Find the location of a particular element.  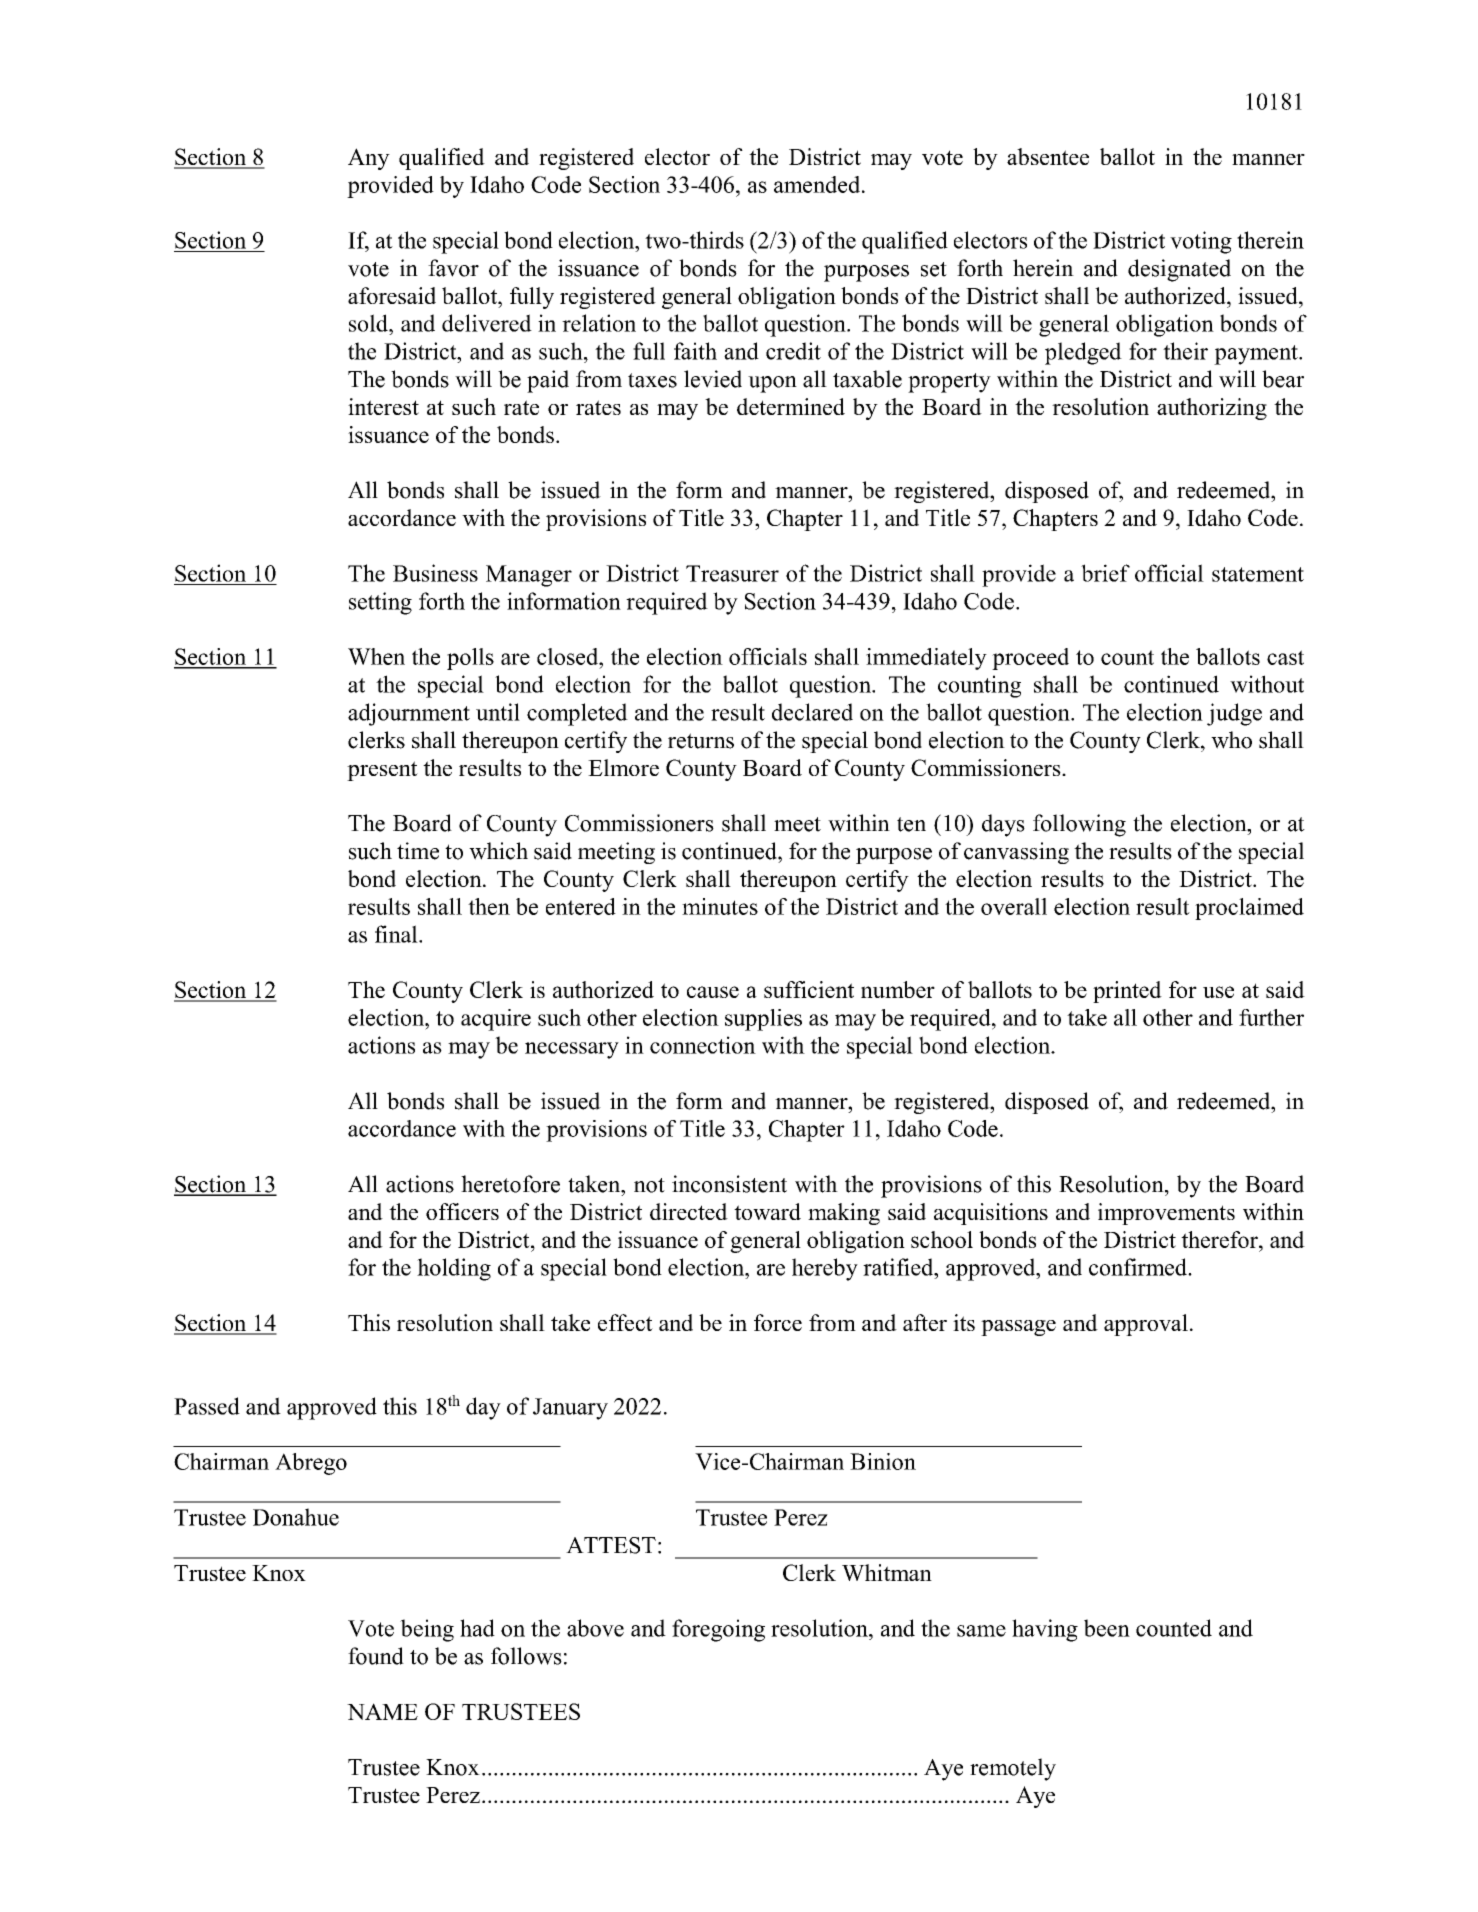

returns is located at coordinates (701, 741).
